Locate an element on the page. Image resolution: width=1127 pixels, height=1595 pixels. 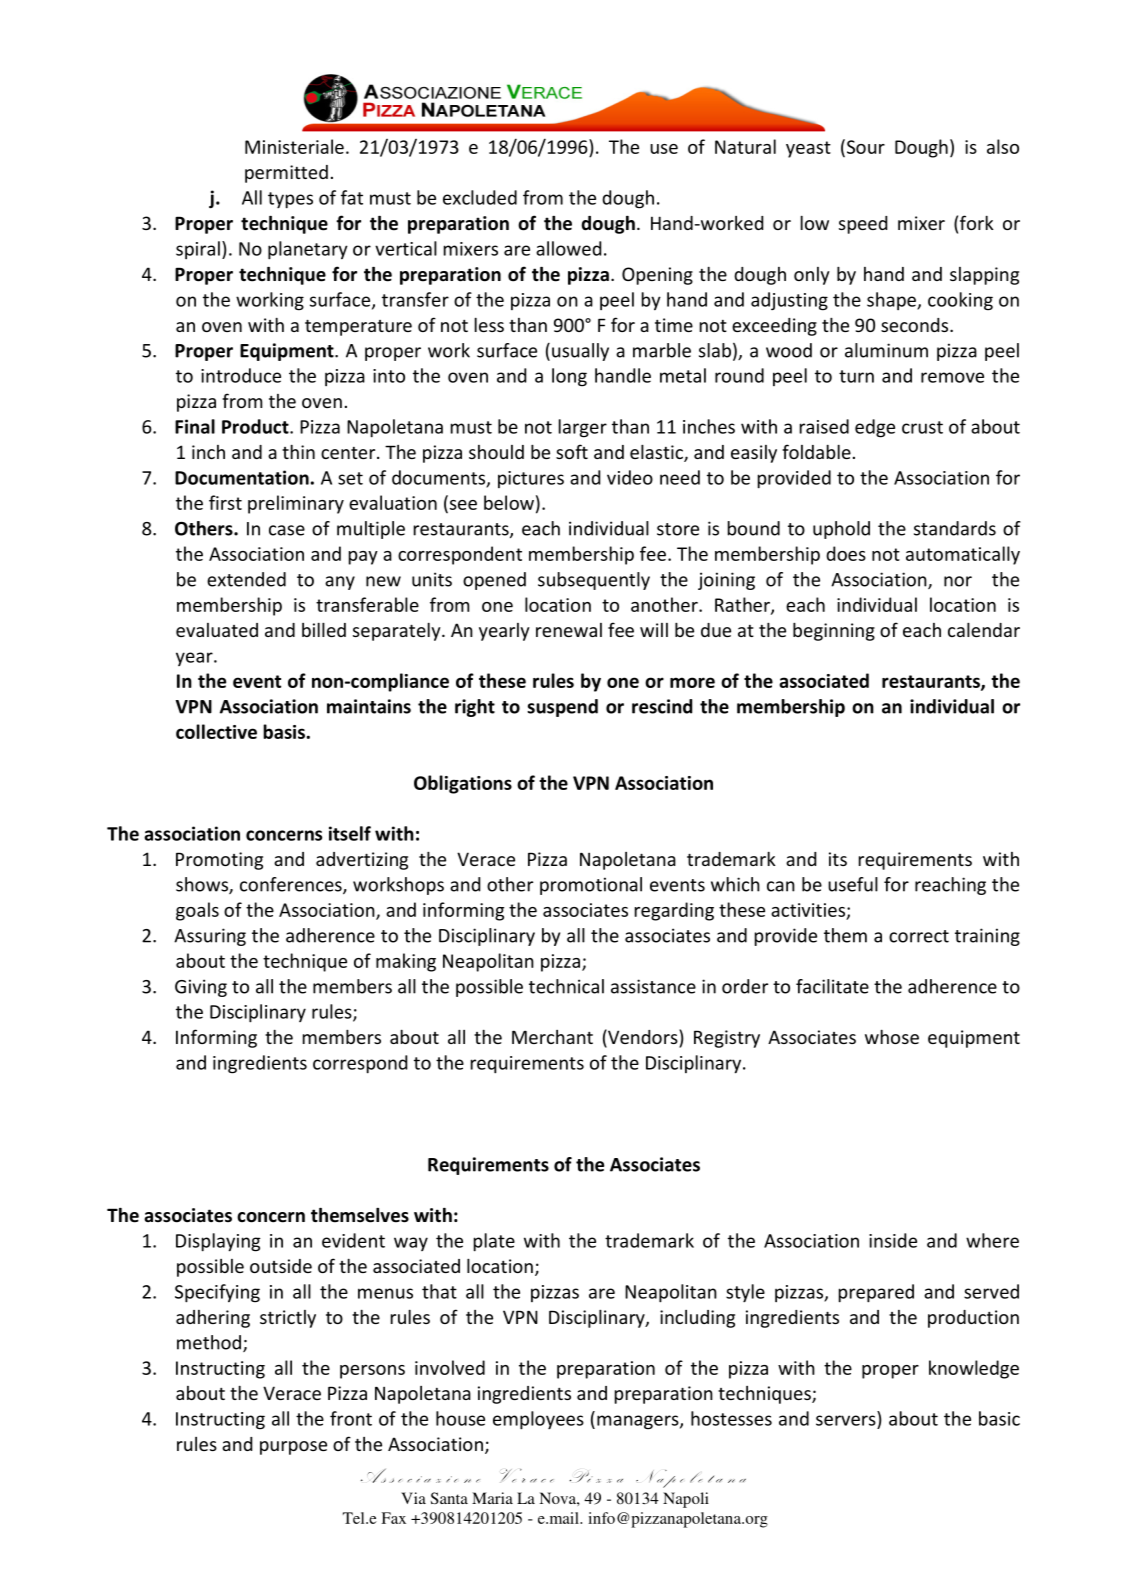
allowed is located at coordinates (568, 248).
